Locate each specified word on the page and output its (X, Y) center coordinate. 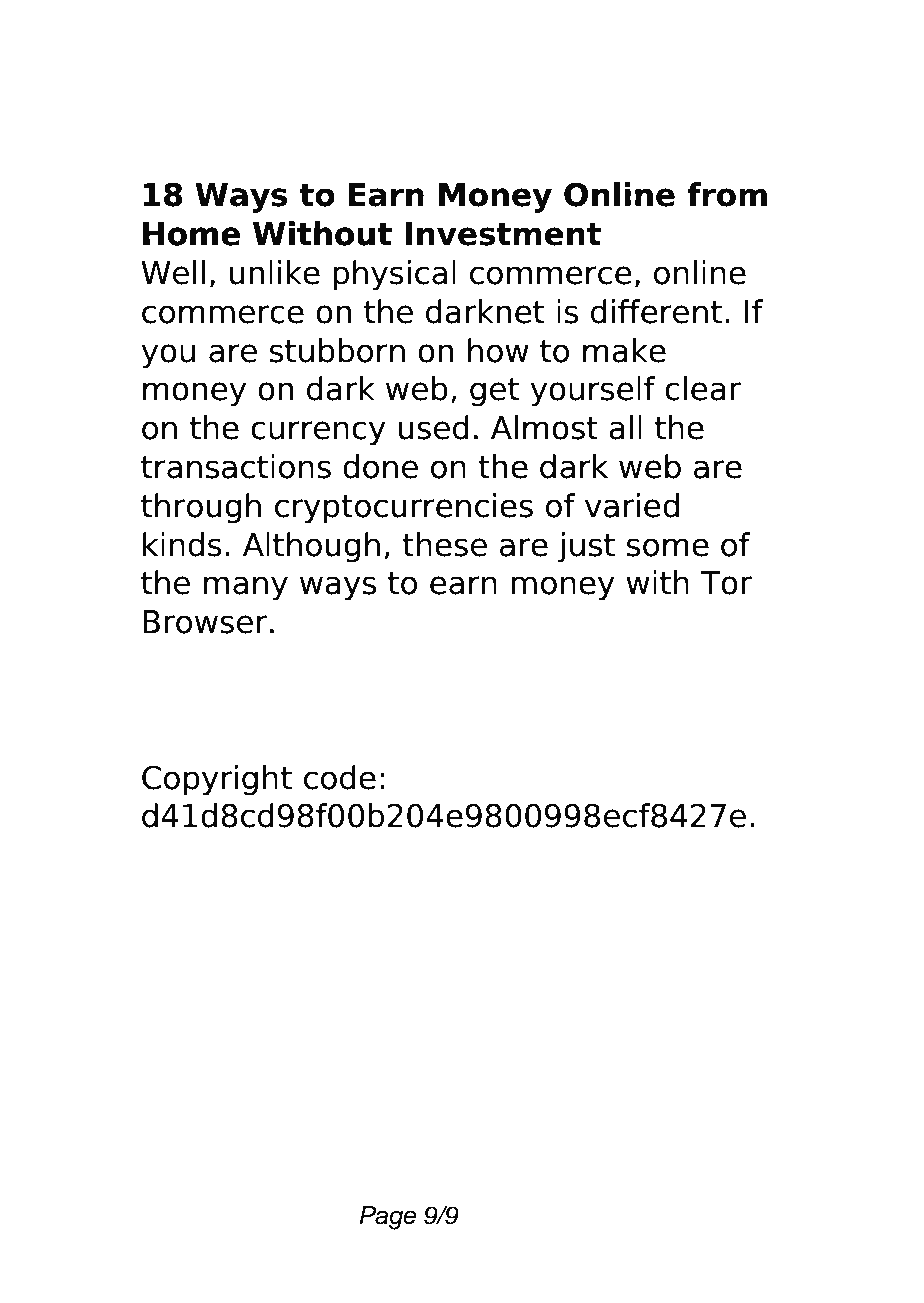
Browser (205, 622)
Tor (726, 583)
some (668, 547)
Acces (195, 71)
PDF (316, 71)
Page (387, 1218)
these (444, 544)
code (340, 777)
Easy (587, 131)
